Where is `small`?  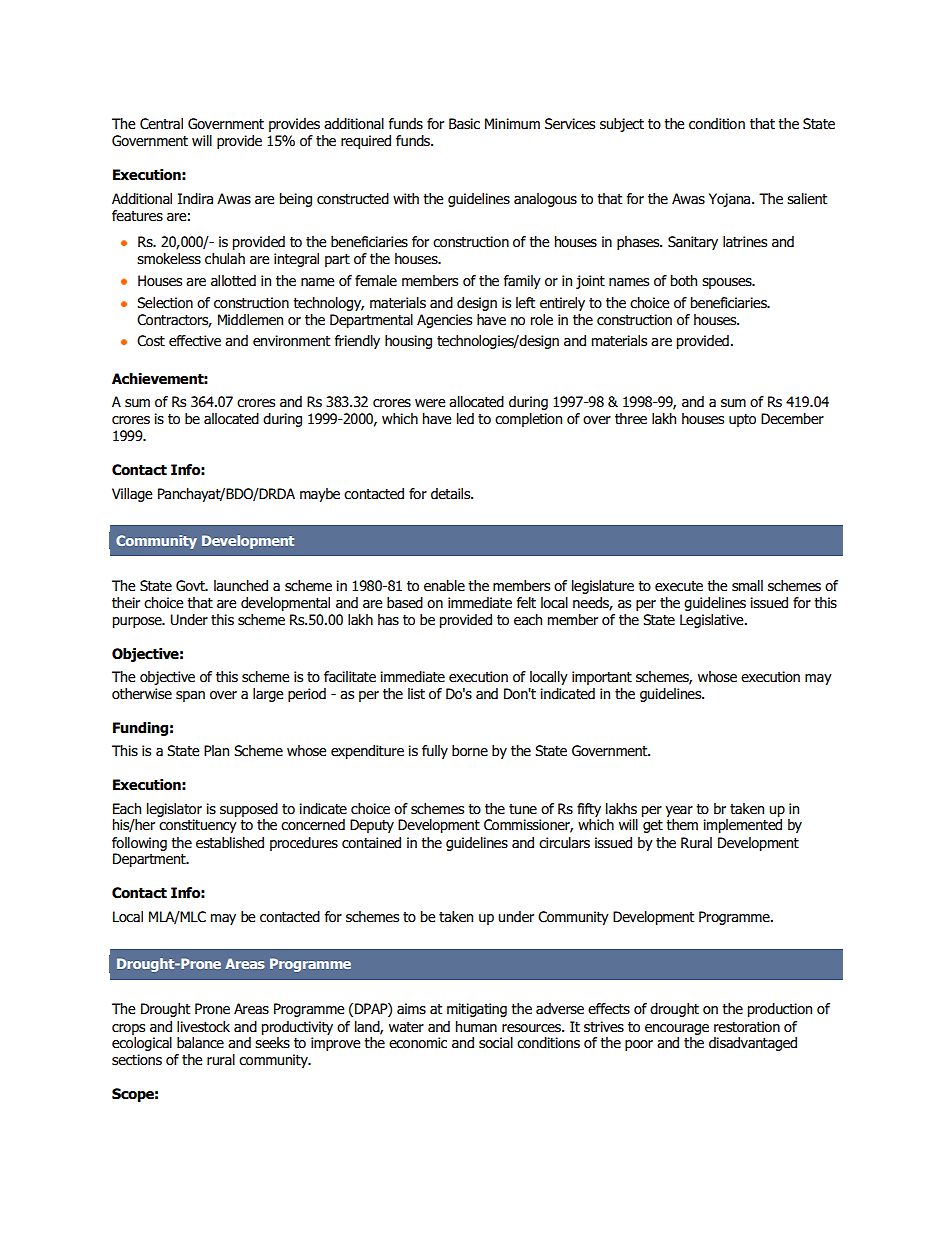
small is located at coordinates (747, 586).
